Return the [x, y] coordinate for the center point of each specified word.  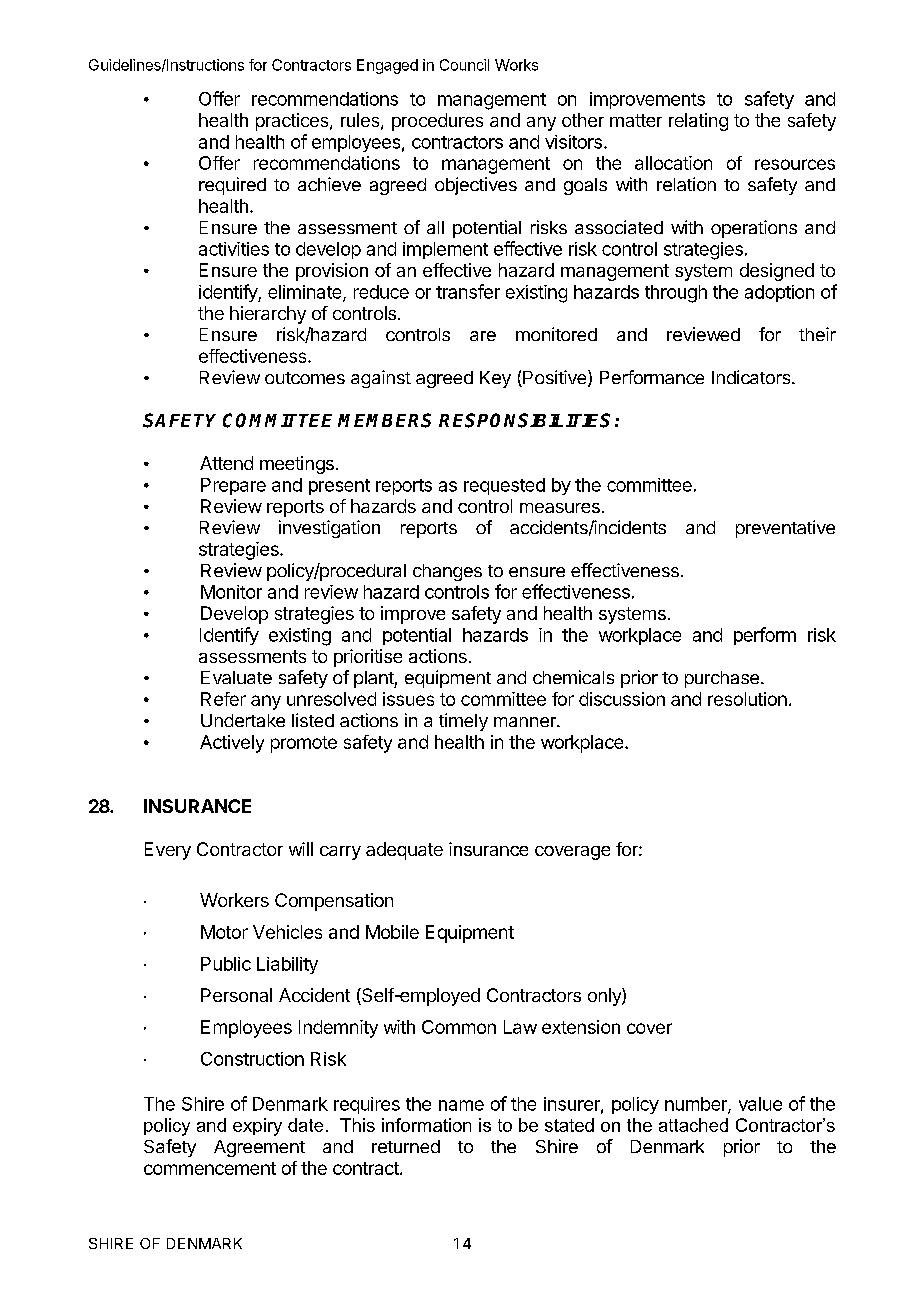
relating [698, 122]
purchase [722, 679]
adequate [404, 851]
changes [447, 572]
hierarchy [268, 315]
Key [495, 379]
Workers [234, 900]
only [605, 997]
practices [293, 122]
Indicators [752, 377]
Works [516, 65]
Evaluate [236, 677]
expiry [257, 1127]
